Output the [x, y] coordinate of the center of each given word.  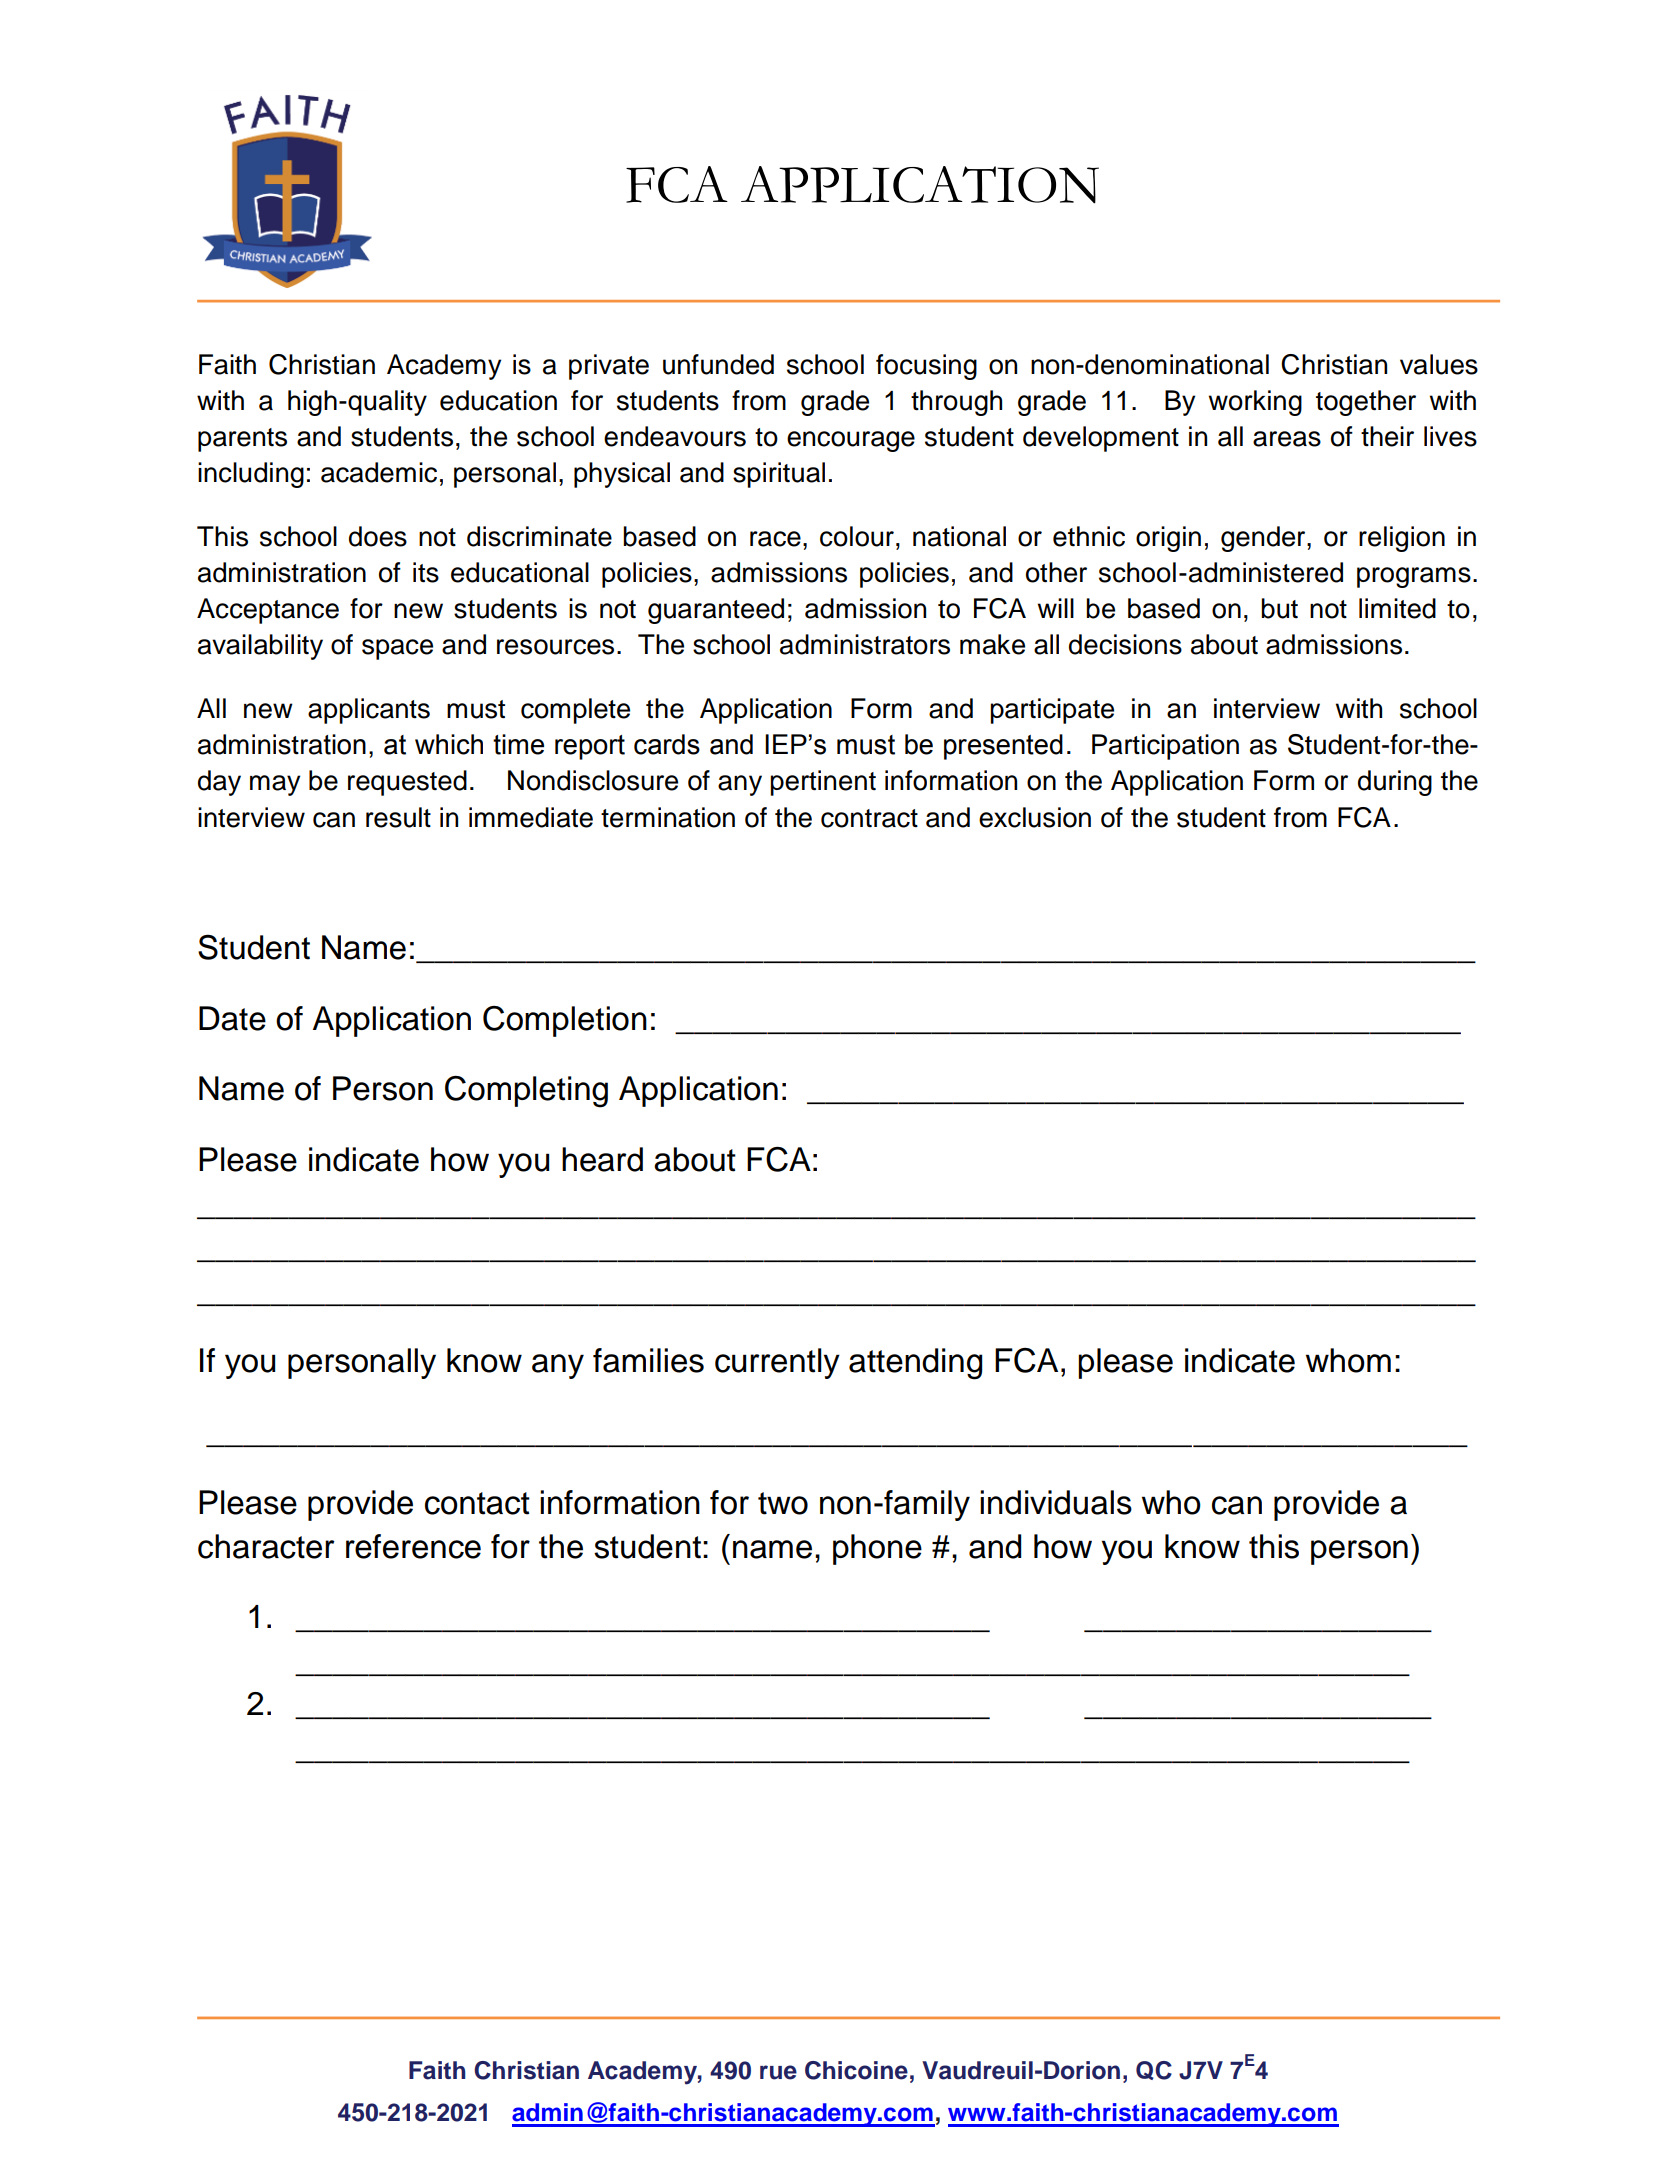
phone [877, 1549]
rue [778, 2072]
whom [1348, 1360]
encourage [851, 441]
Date [232, 1018]
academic [379, 472]
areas [1287, 439]
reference [413, 1546]
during [1395, 783]
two [783, 1503]
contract [869, 818]
